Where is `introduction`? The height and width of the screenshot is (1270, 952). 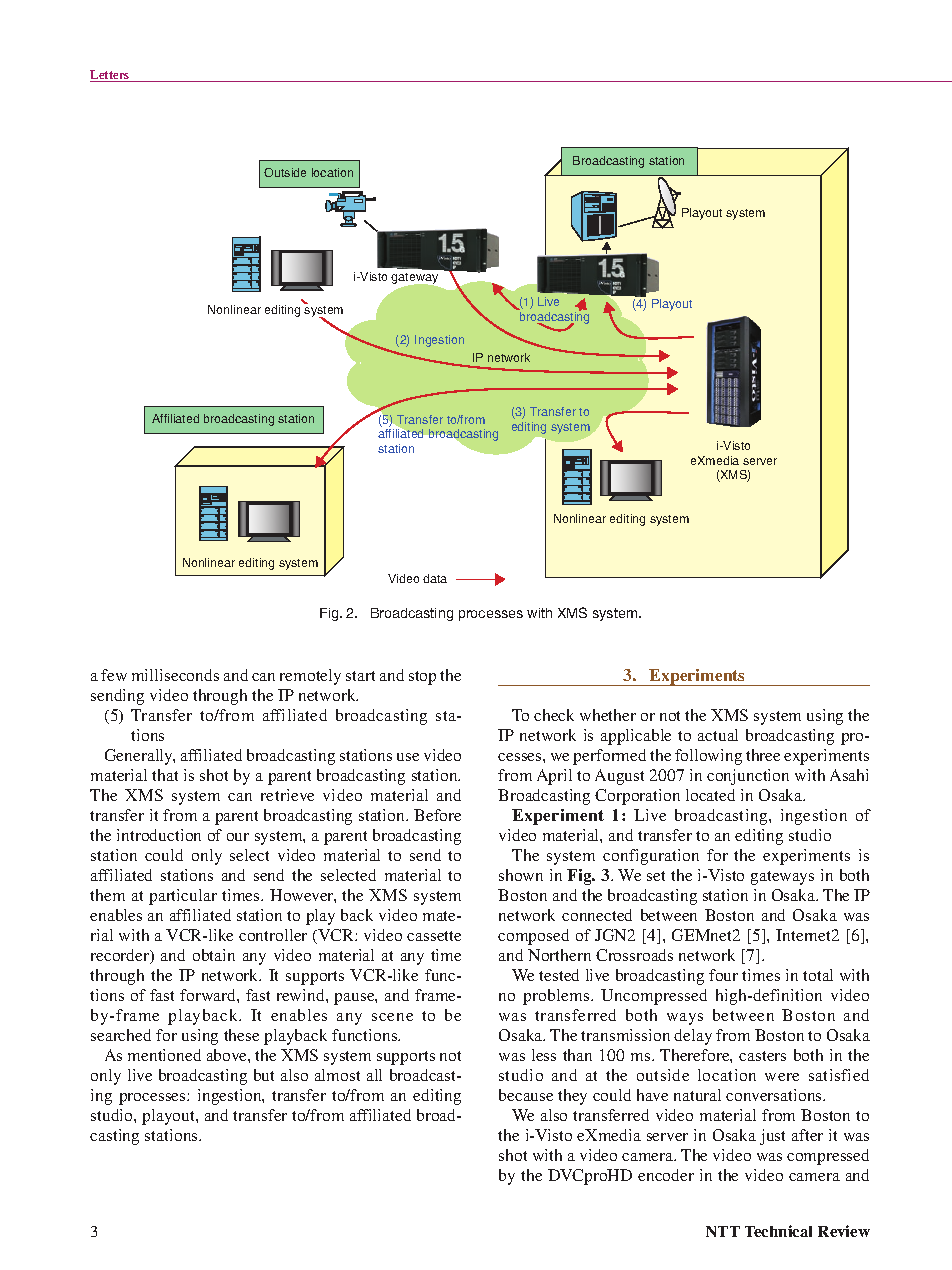
introduction is located at coordinates (159, 835).
